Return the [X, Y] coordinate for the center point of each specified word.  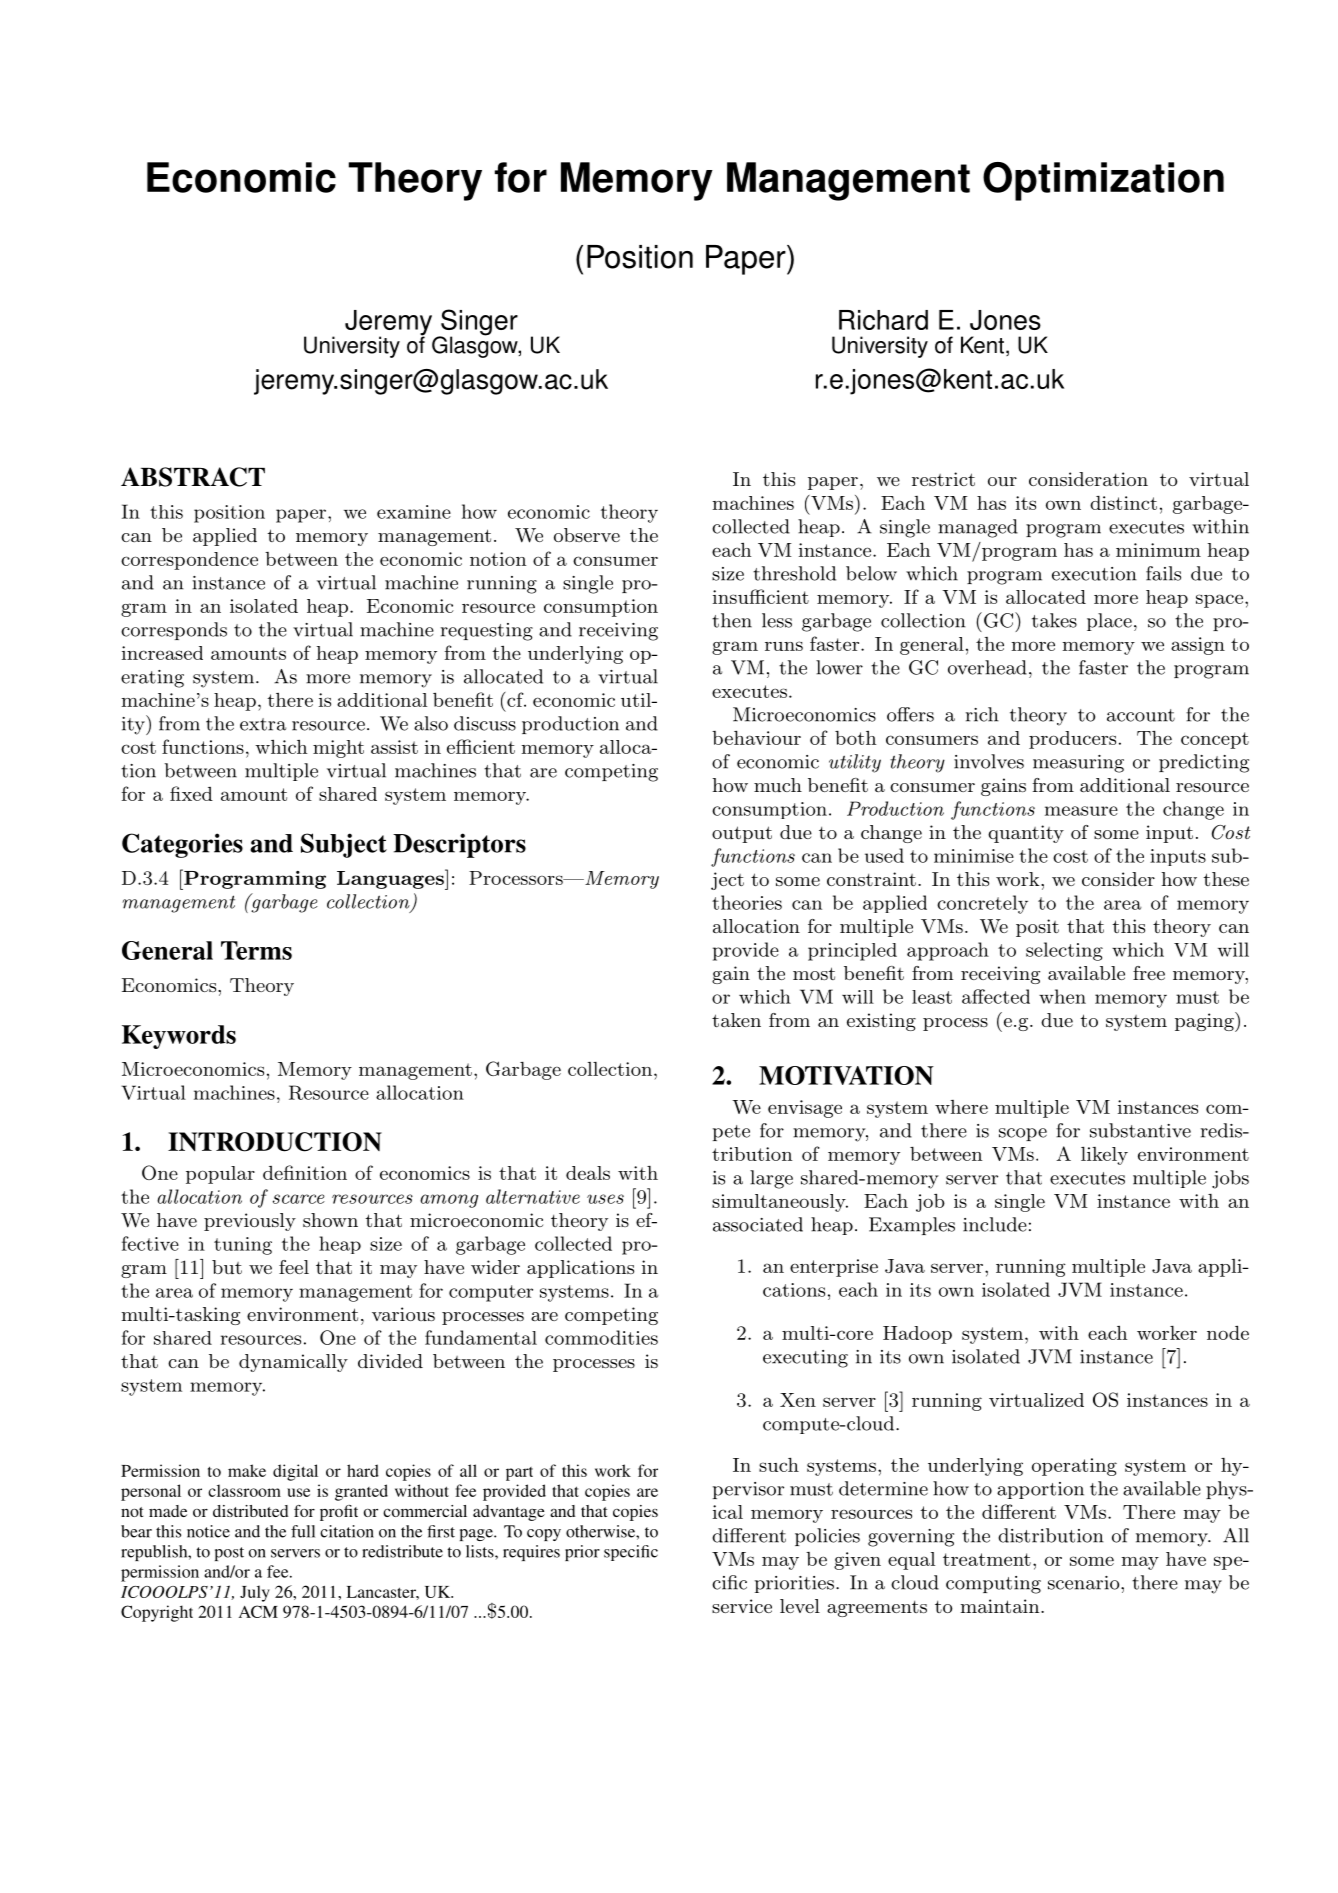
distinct [1123, 503]
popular [220, 1175]
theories [747, 902]
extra [263, 724]
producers [1072, 740]
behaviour [756, 738]
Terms [256, 950]
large [771, 1179]
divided [390, 1361]
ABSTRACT [193, 477]
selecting [1064, 951]
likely [1104, 1156]
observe [587, 535]
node [1228, 1333]
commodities [601, 1337]
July [255, 1593]
